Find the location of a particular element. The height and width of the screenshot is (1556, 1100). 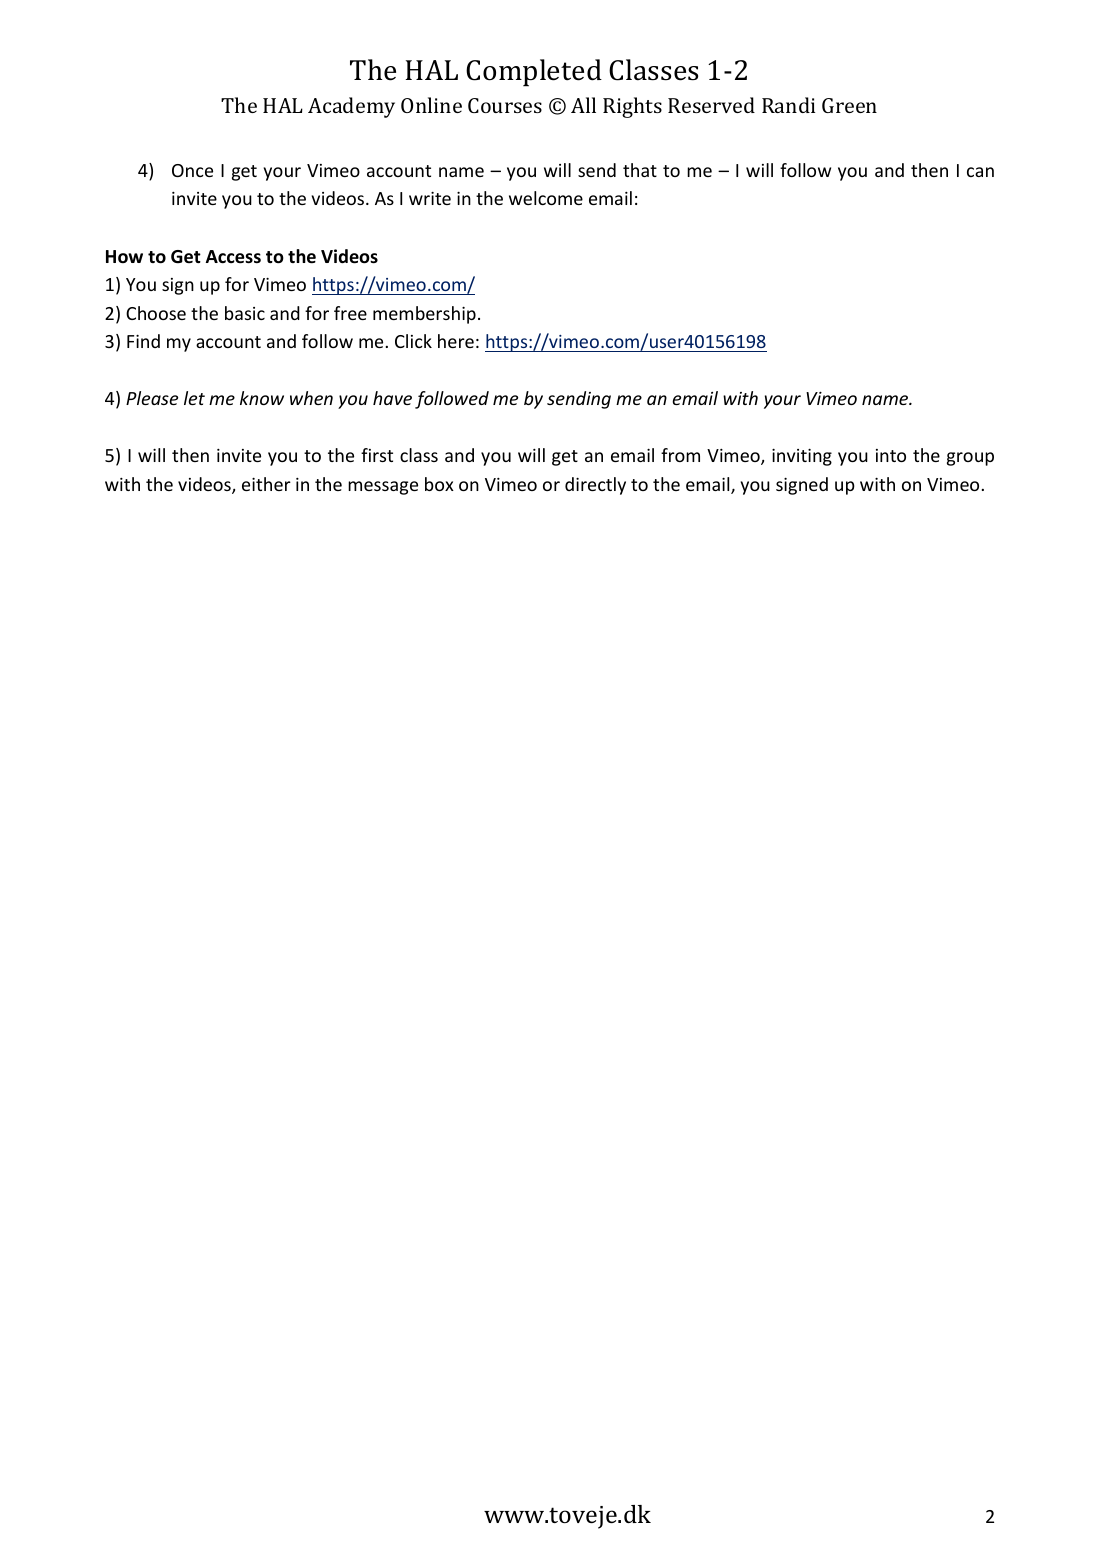

that is located at coordinates (640, 170).
